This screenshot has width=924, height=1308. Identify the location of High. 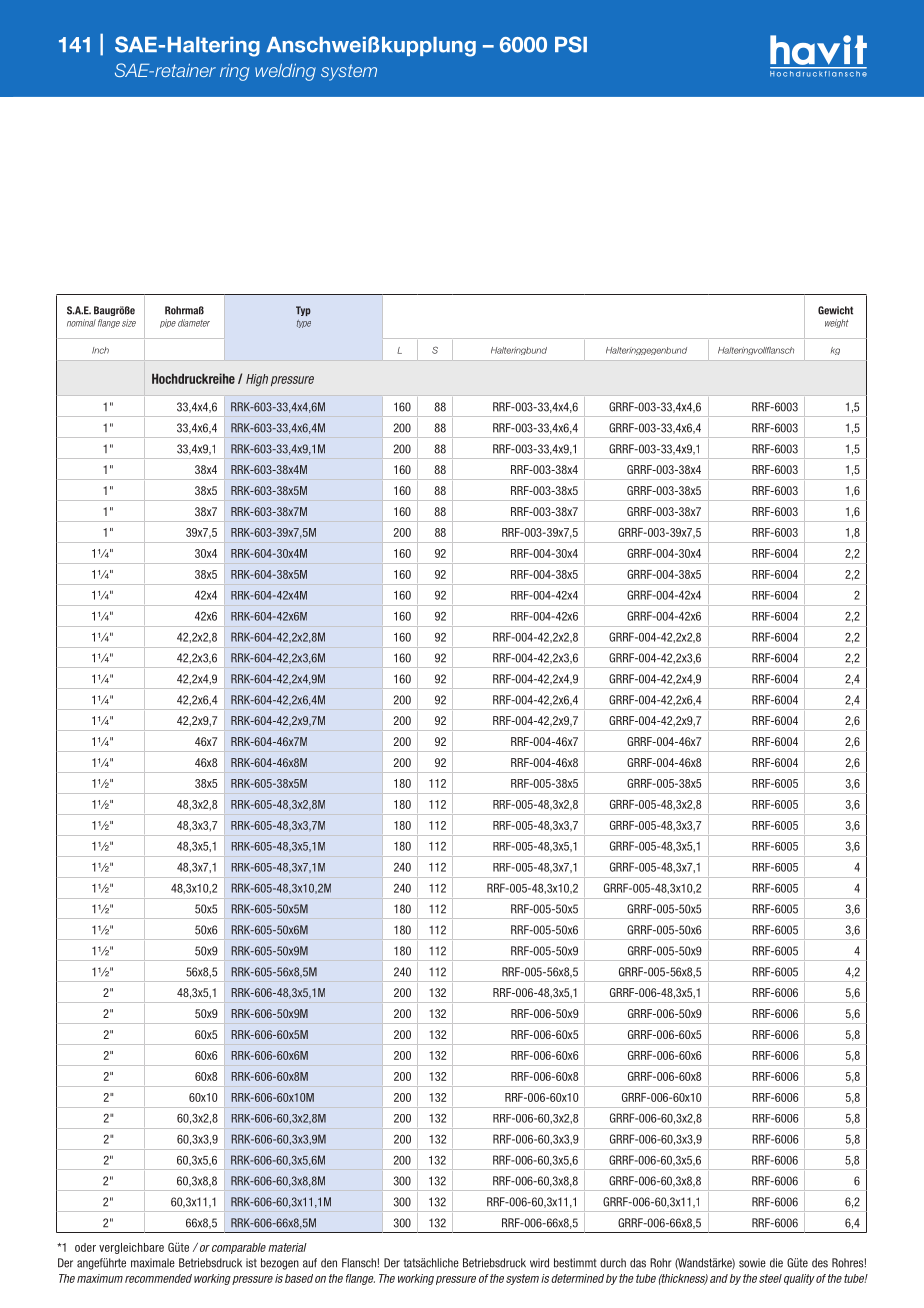
(257, 380).
